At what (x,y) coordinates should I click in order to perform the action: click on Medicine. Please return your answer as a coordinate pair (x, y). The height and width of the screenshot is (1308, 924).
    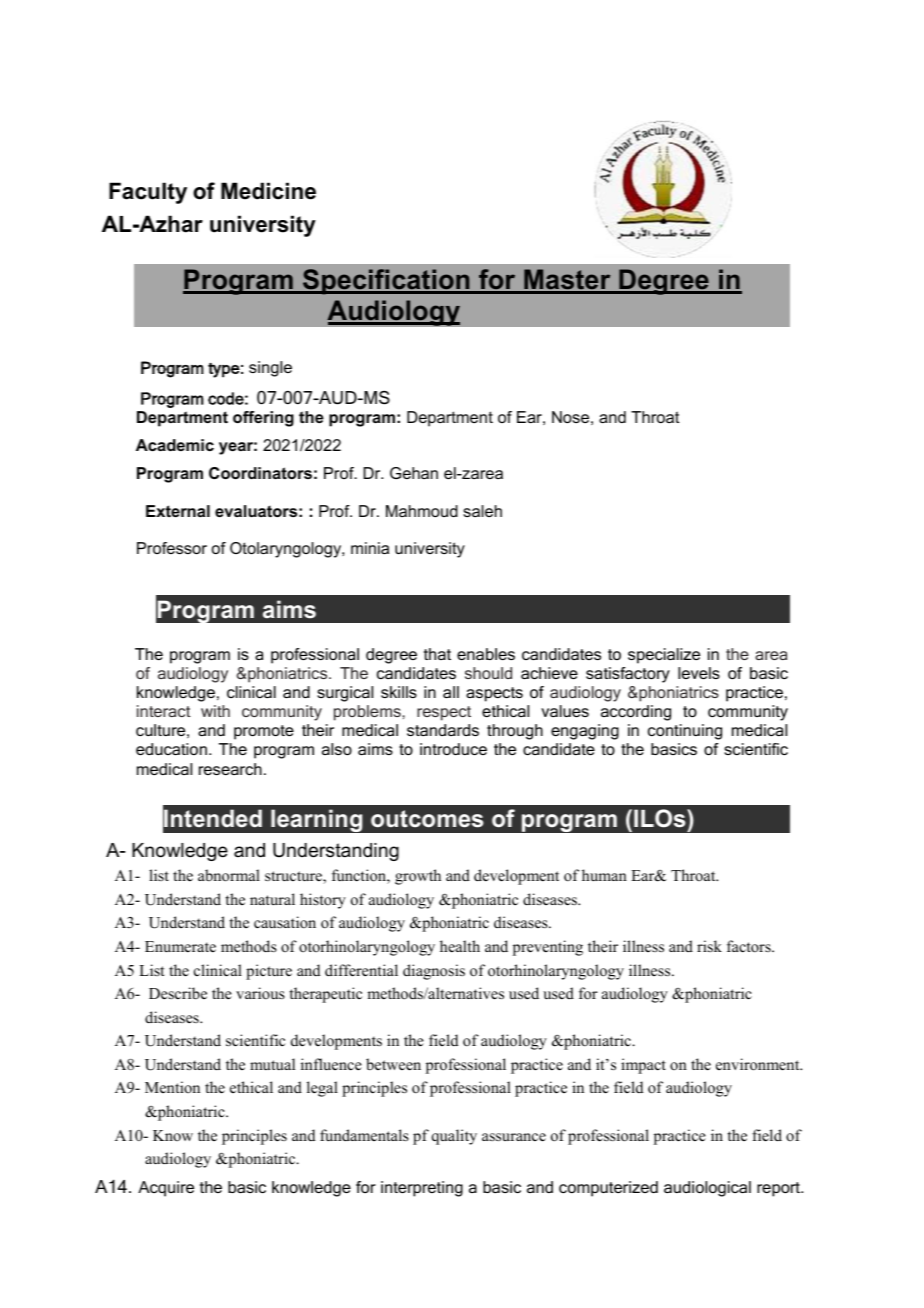
    Looking at the image, I should click on (268, 191).
